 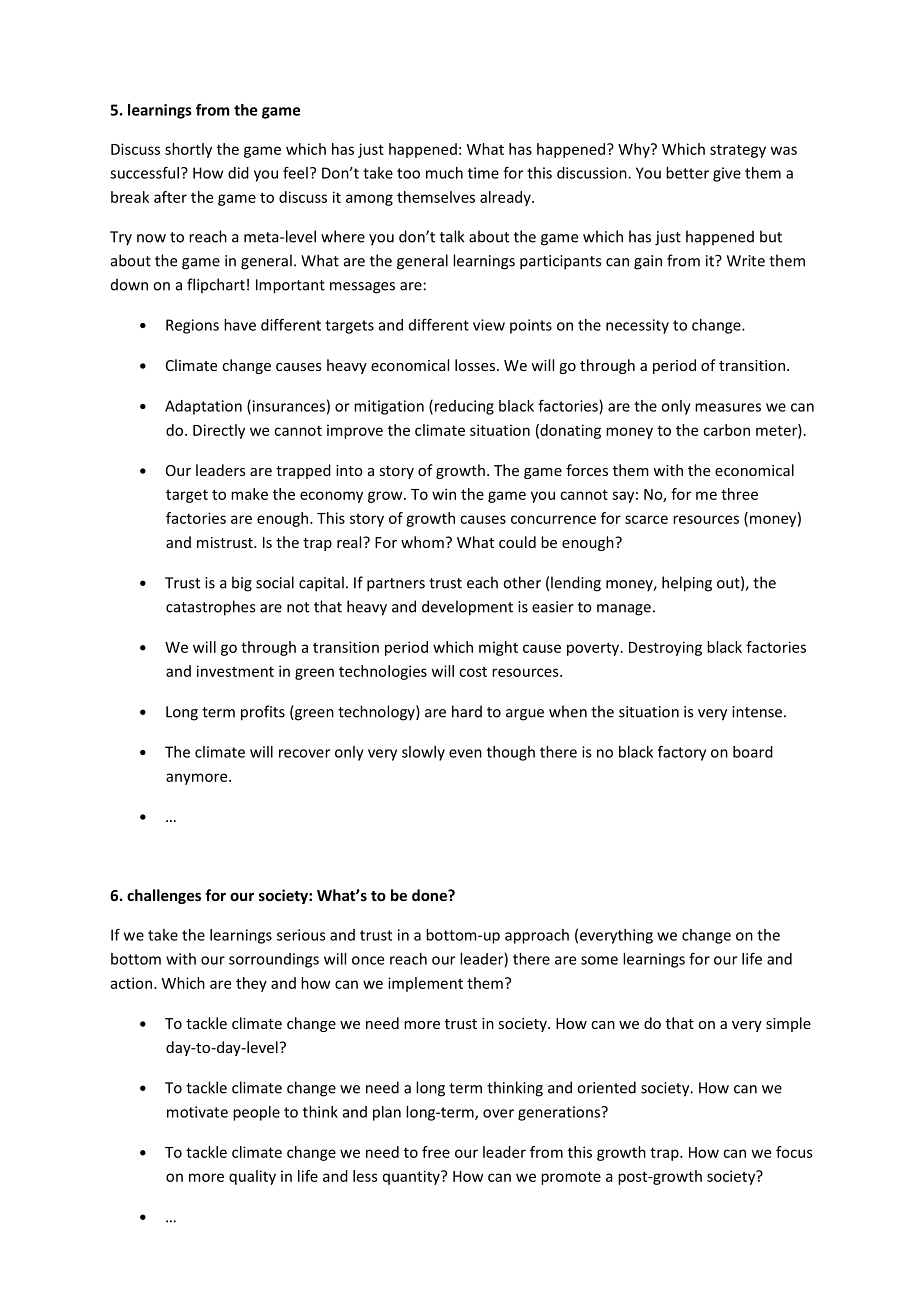 What do you see at coordinates (422, 542) in the screenshot?
I see `whom` at bounding box center [422, 542].
